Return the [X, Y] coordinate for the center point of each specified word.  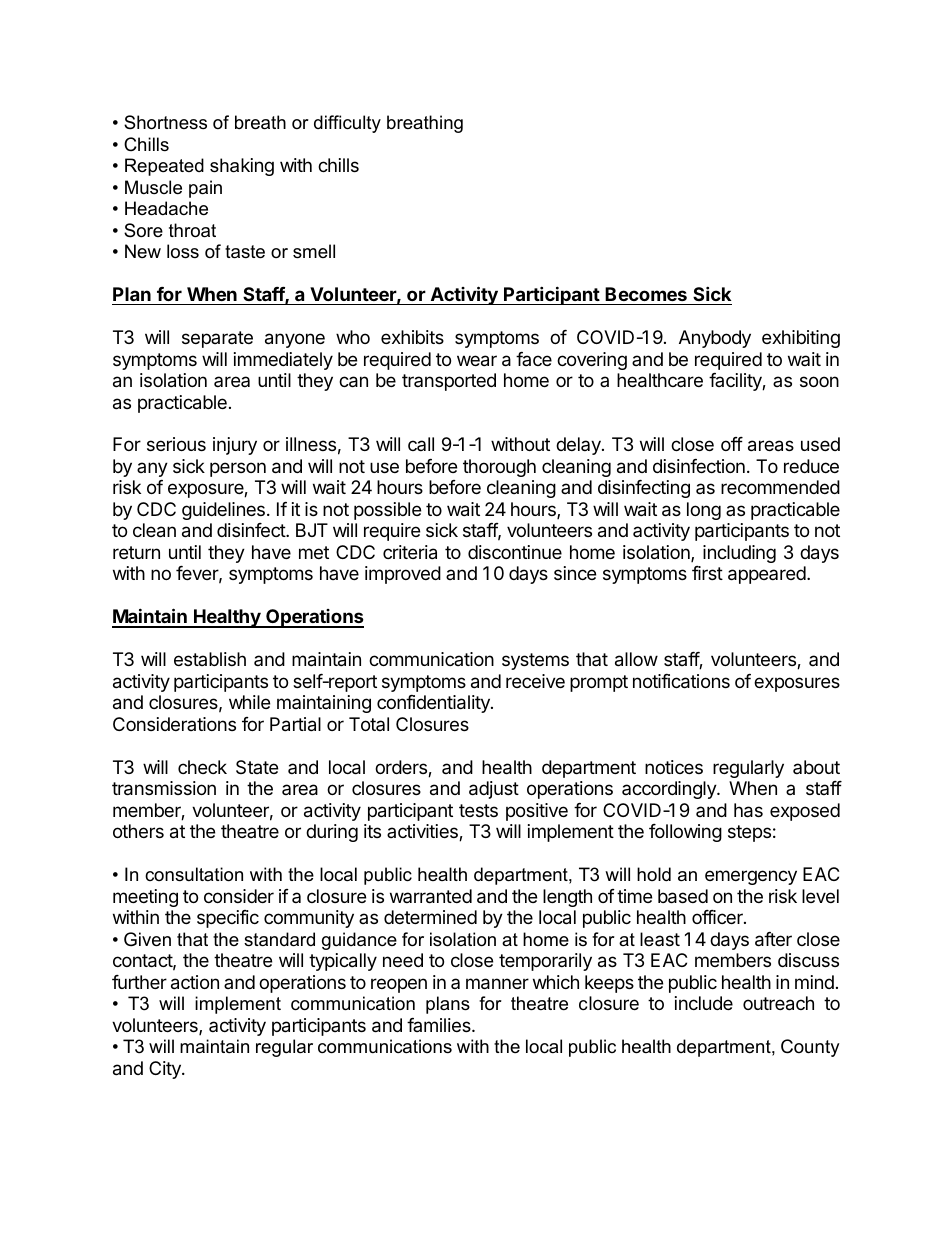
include [704, 1003]
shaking [242, 167]
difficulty [347, 124]
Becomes [646, 294]
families [440, 1025]
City [166, 1070]
